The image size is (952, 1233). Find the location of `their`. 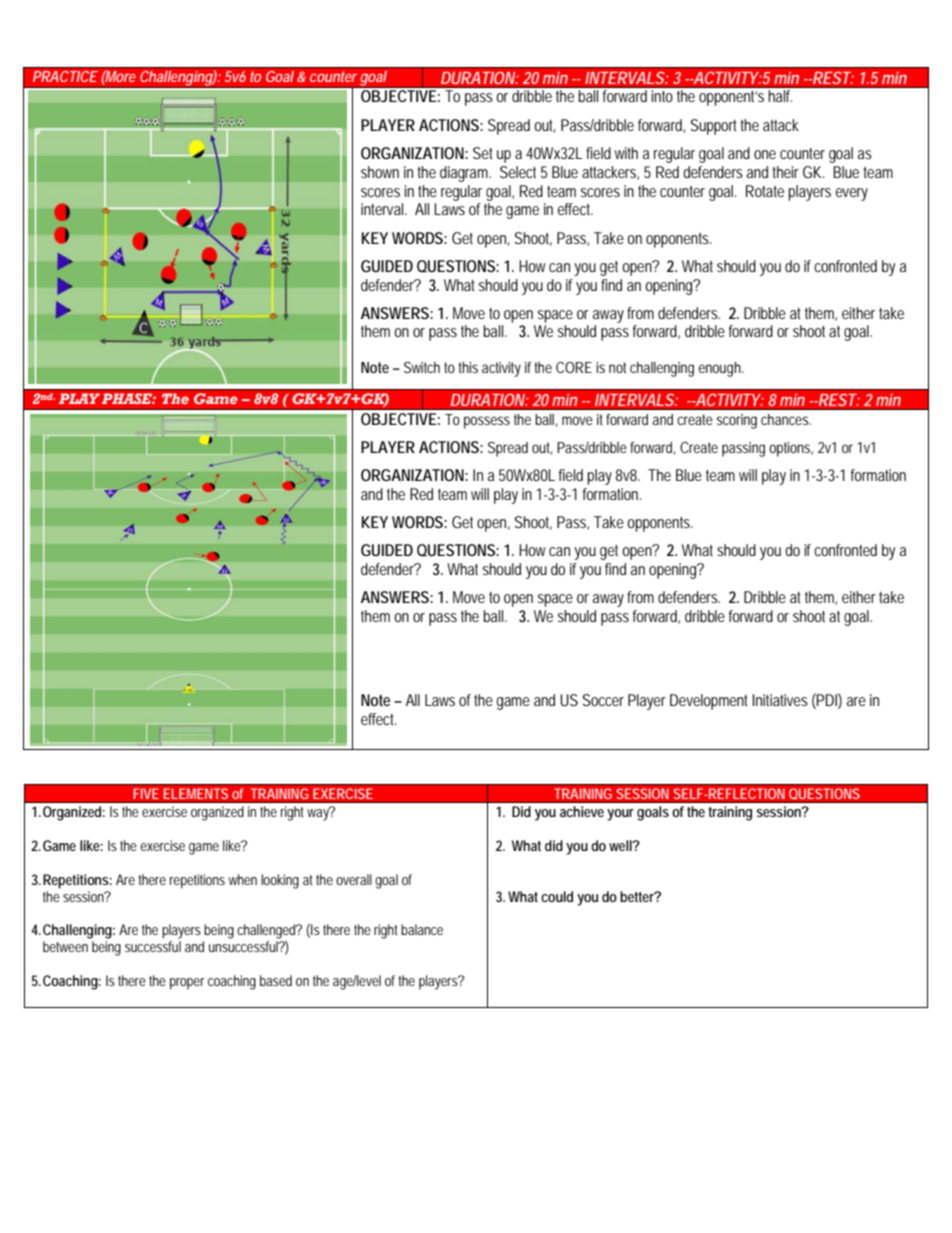

their is located at coordinates (785, 172).
